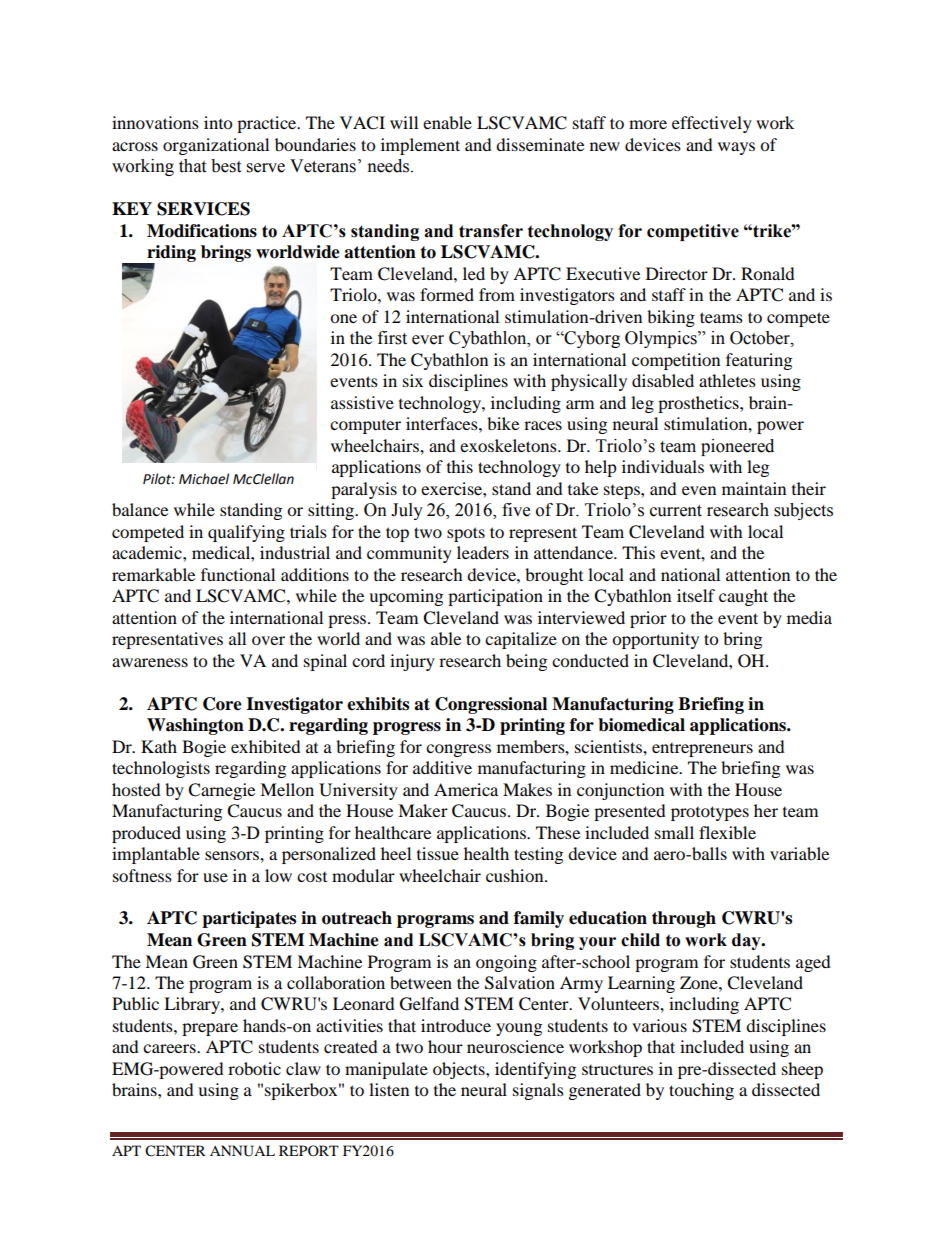 This screenshot has width=952, height=1233. Describe the element at coordinates (242, 1151) in the screenshot. I see `ANNUAL` at that location.
